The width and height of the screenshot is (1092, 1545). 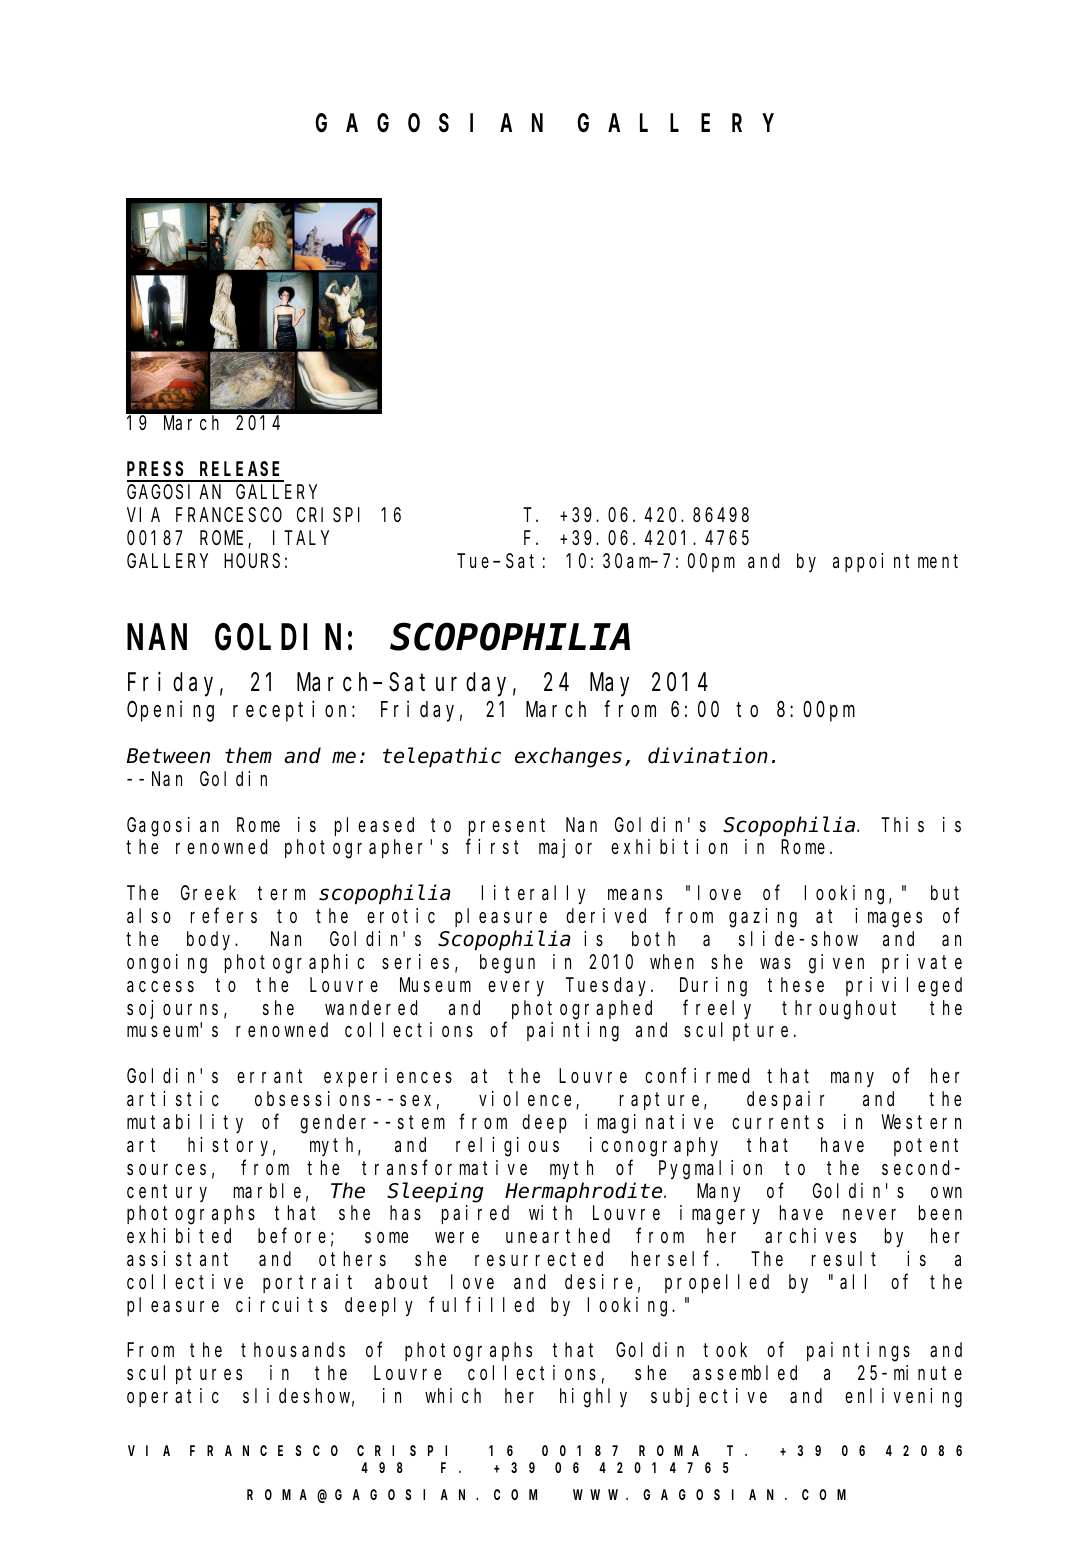 I want to click on artistic, so click(x=173, y=1098).
